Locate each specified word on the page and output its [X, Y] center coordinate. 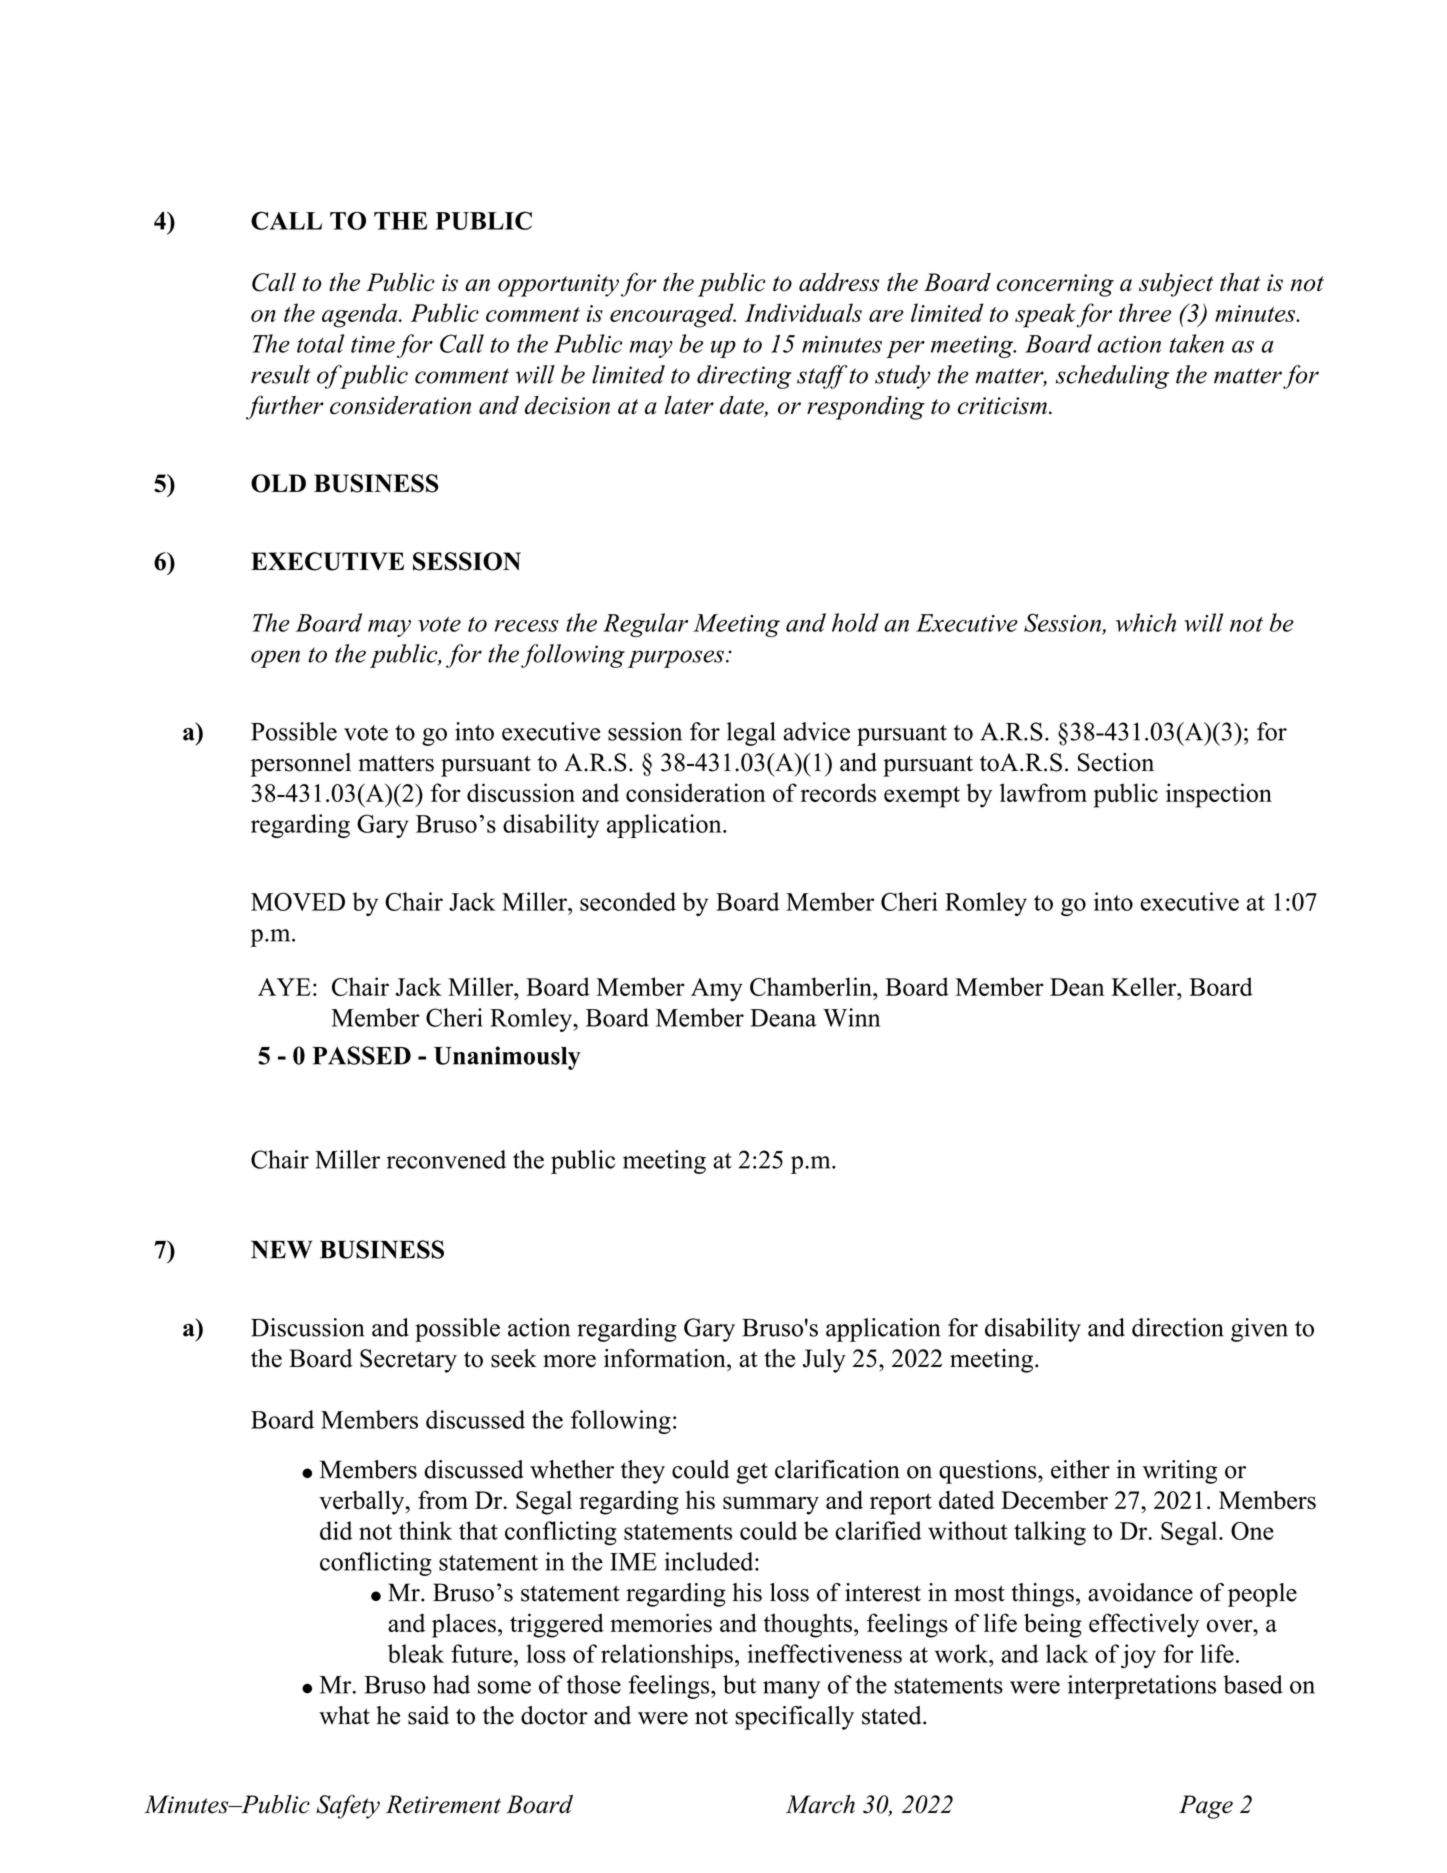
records [838, 792]
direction [1178, 1327]
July [824, 1361]
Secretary [408, 1361]
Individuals [803, 312]
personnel [300, 765]
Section [1116, 762]
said [428, 1715]
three [1145, 312]
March [820, 1804]
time [373, 344]
